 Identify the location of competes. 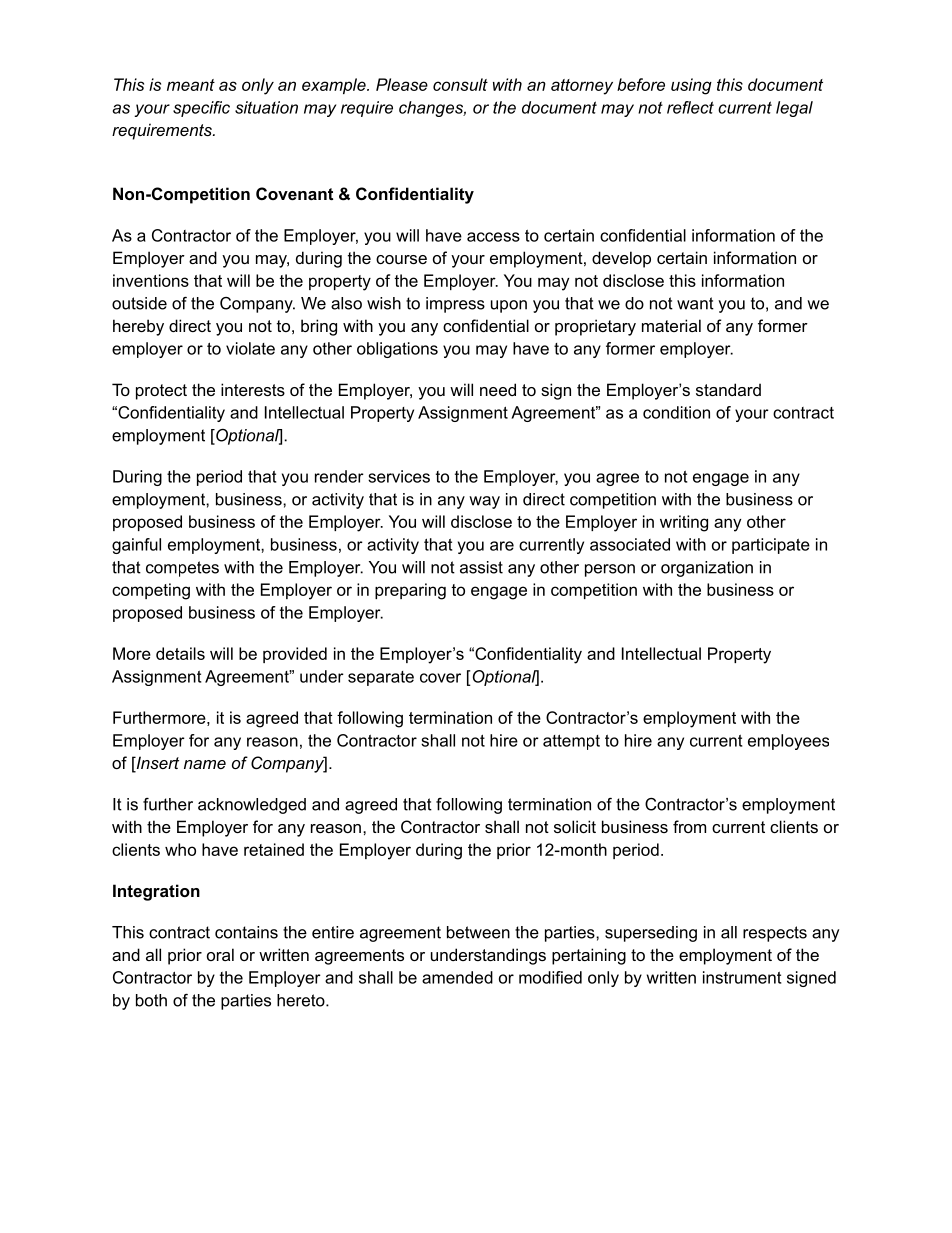
(182, 569).
